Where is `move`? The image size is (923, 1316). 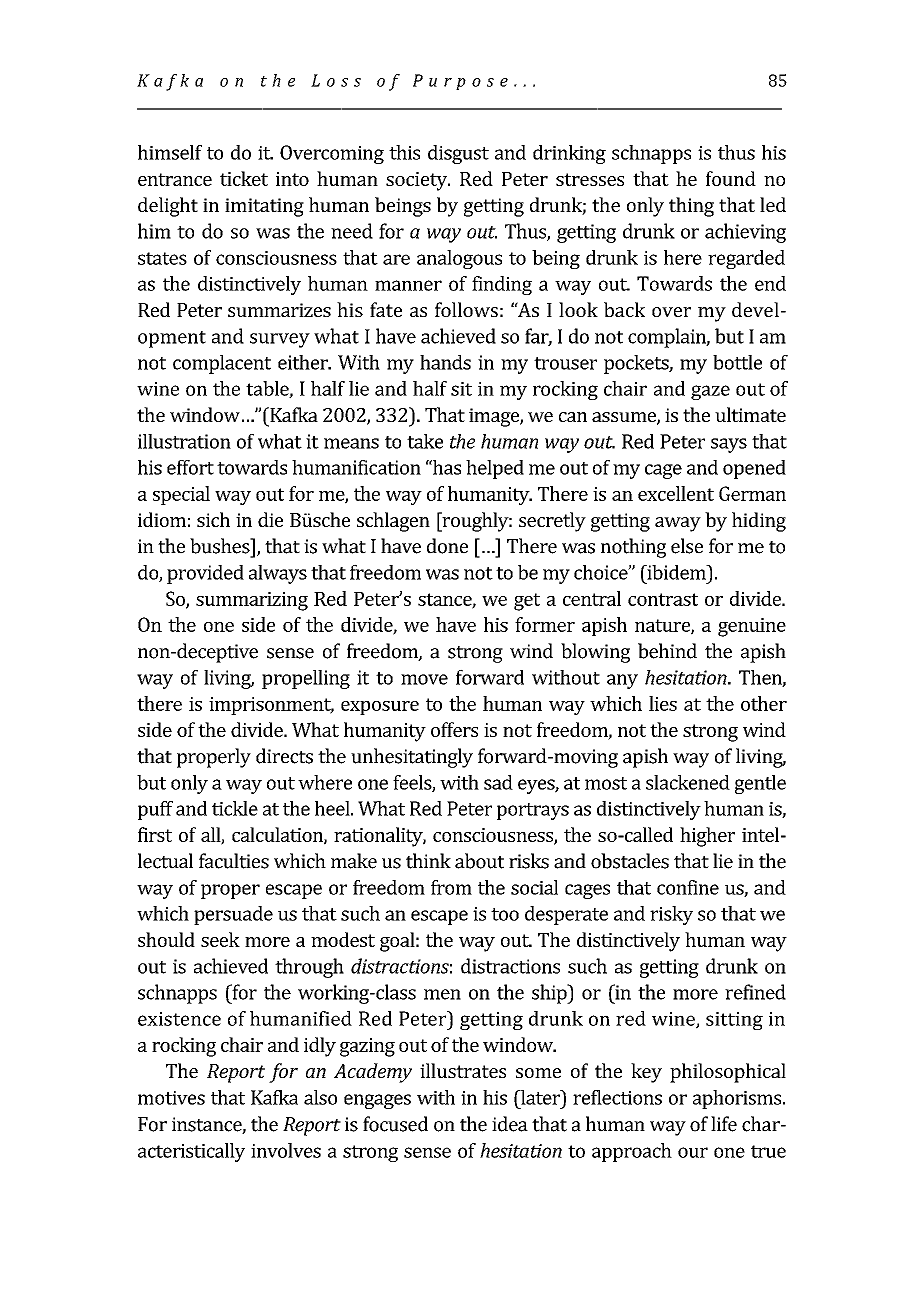 move is located at coordinates (424, 679).
